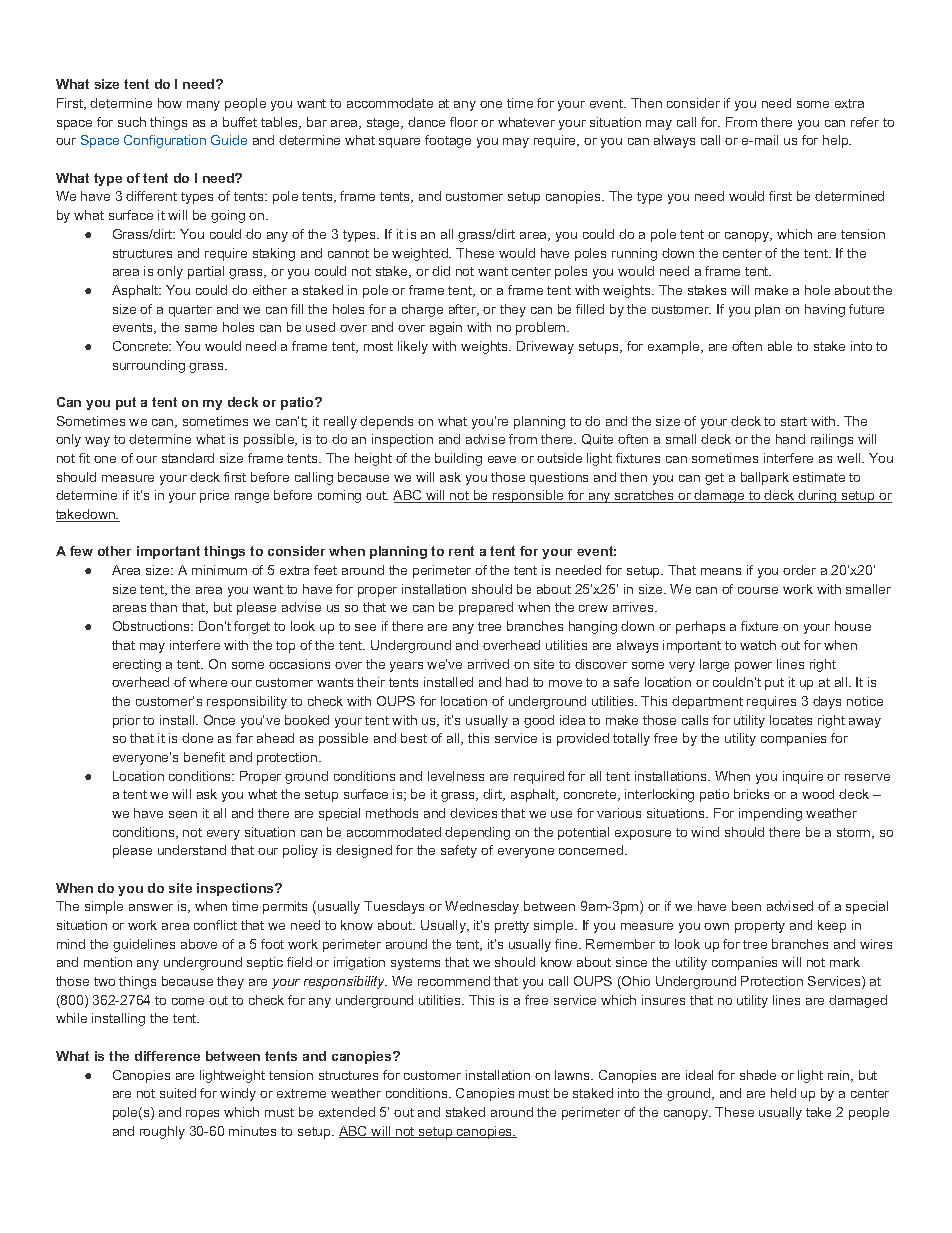  Describe the element at coordinates (204, 757) in the image. I see `benefit` at that location.
